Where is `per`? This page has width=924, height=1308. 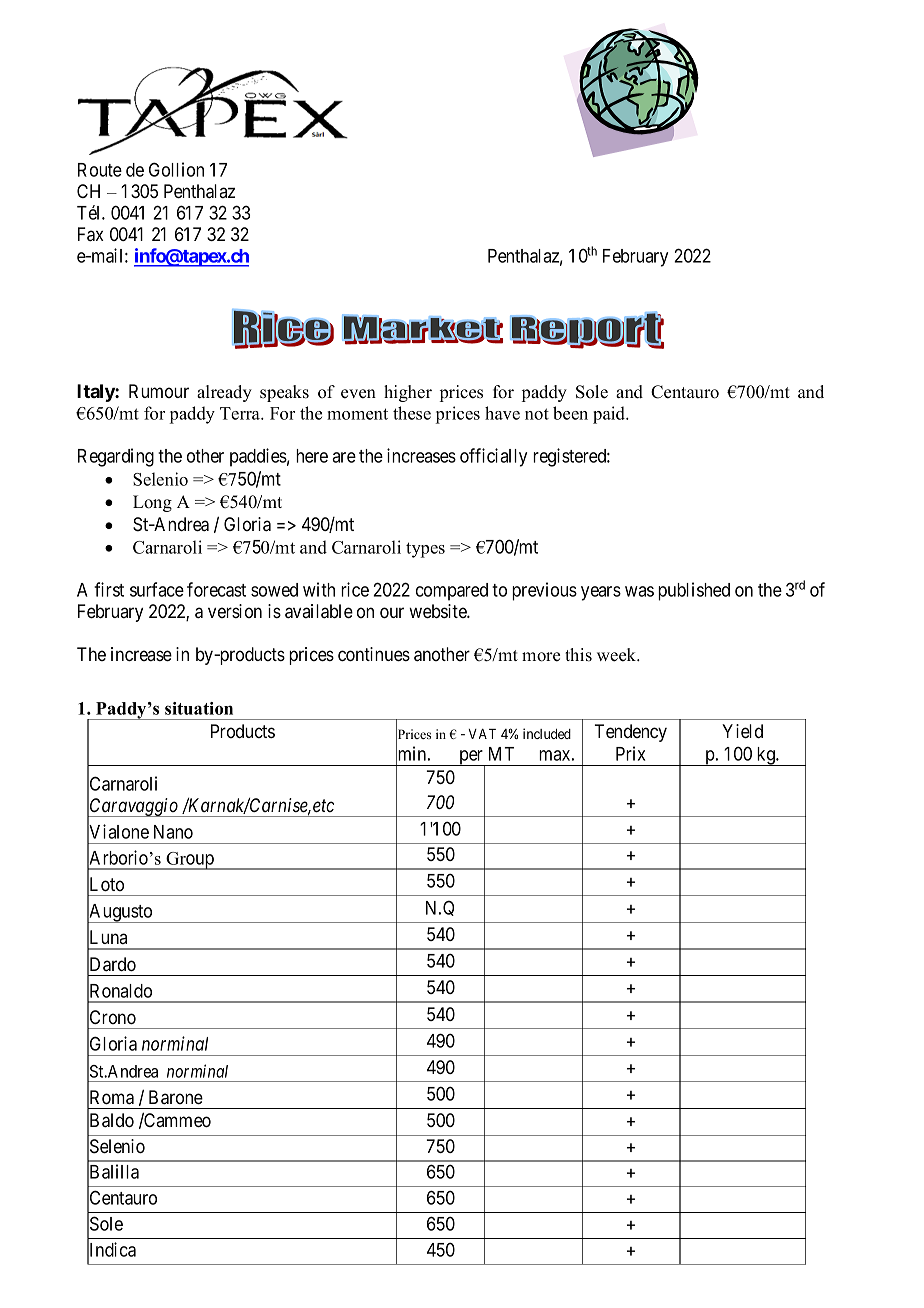
per is located at coordinates (471, 758).
